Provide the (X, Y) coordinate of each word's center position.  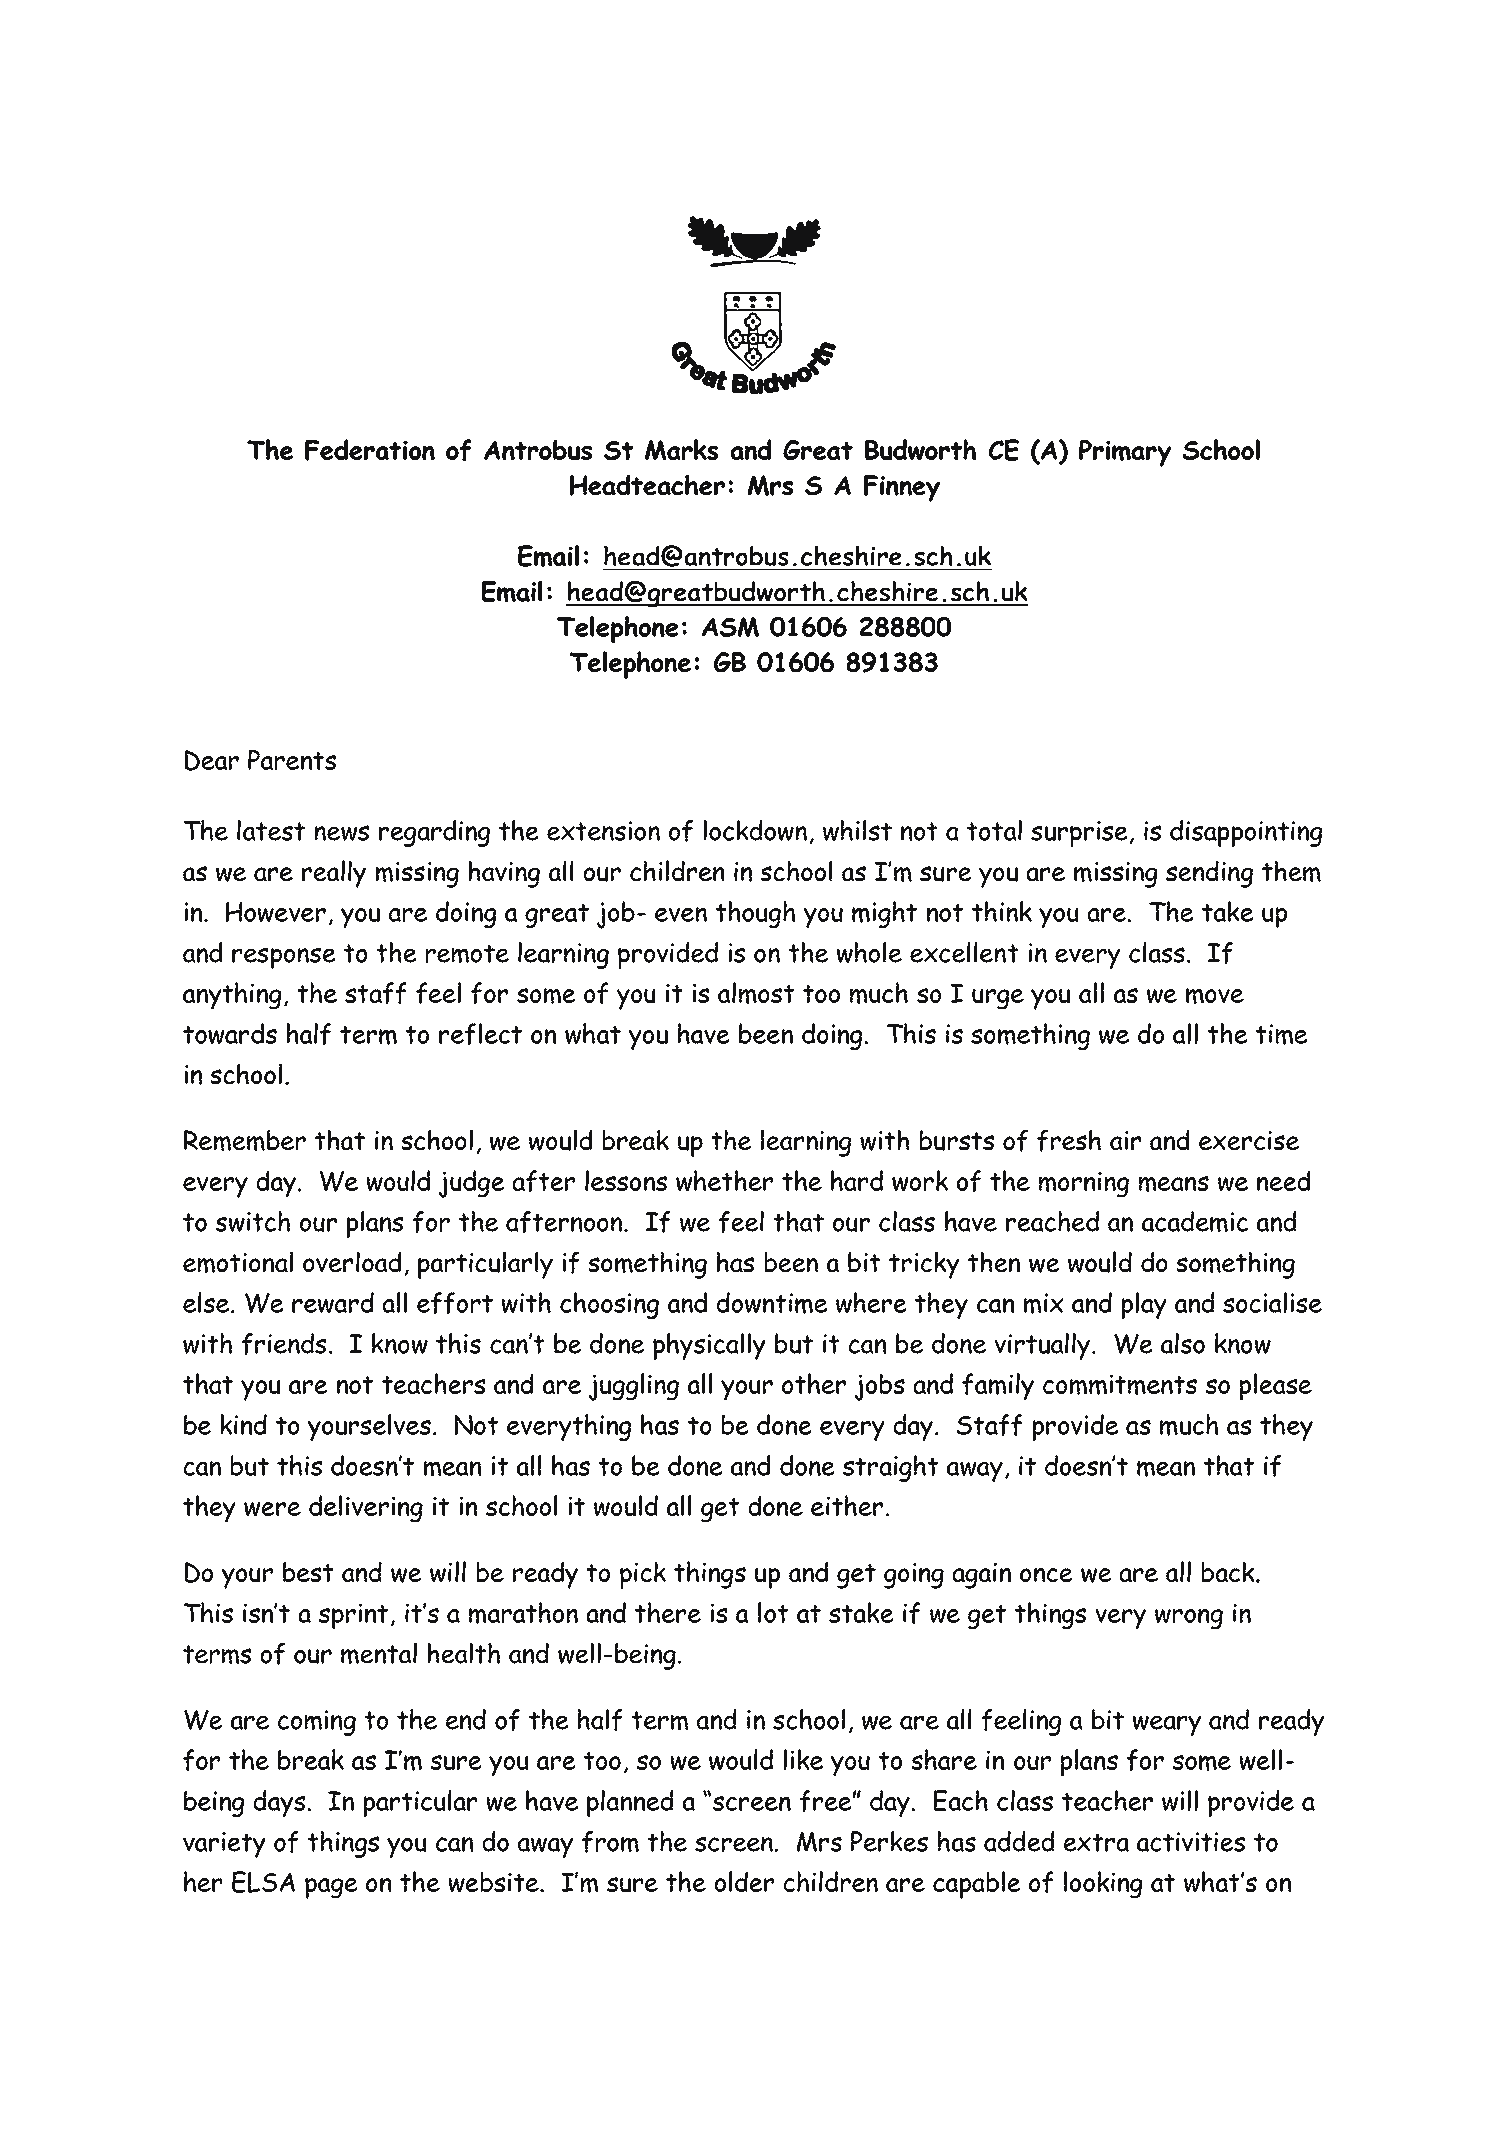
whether (724, 1180)
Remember (245, 1140)
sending (1209, 874)
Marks (681, 450)
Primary (1125, 453)
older (744, 1881)
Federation (370, 450)
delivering (366, 1508)
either (847, 1505)
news (342, 833)
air (1125, 1141)
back (1229, 1571)
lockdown (755, 830)
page (331, 1888)
